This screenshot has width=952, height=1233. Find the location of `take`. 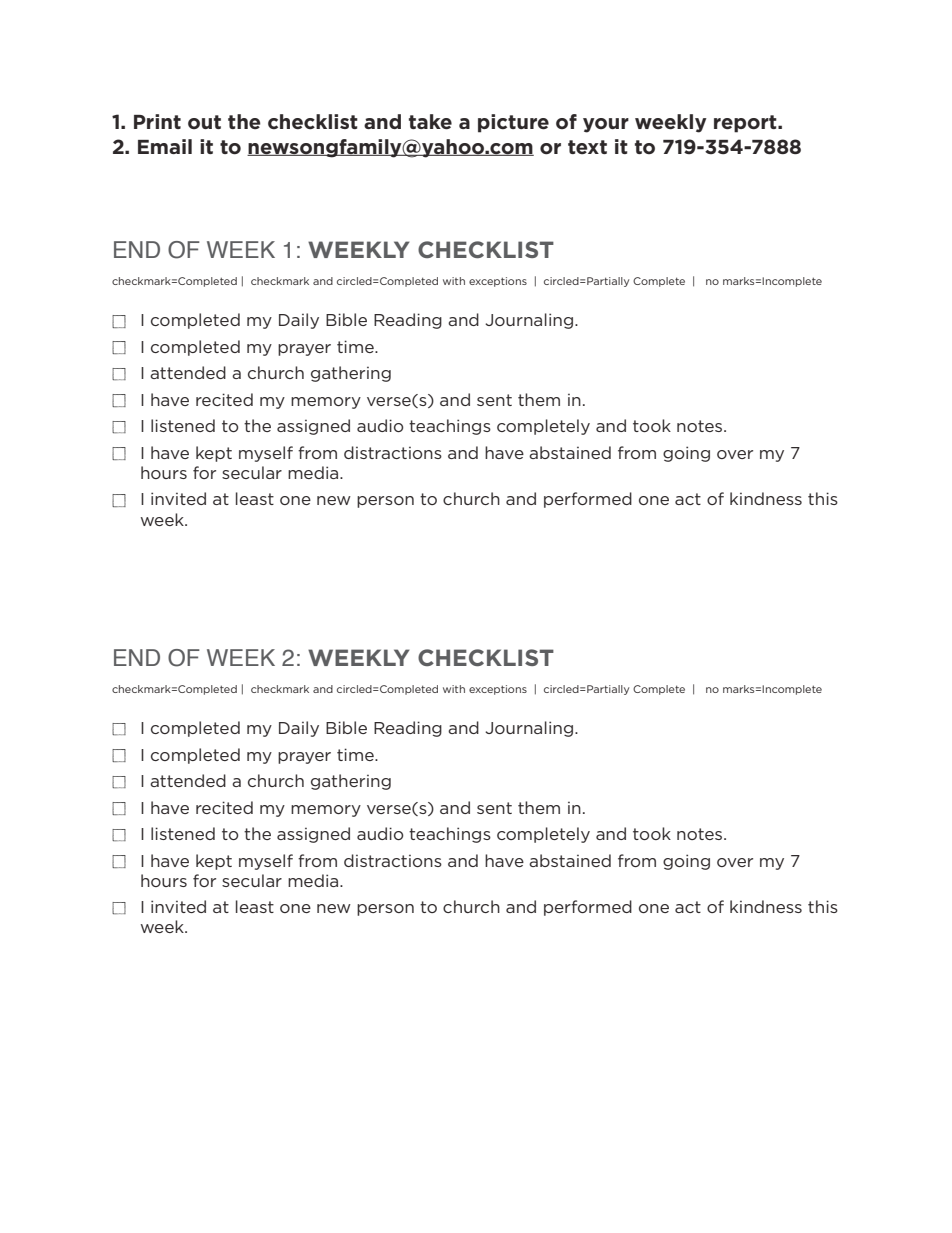

take is located at coordinates (430, 122).
